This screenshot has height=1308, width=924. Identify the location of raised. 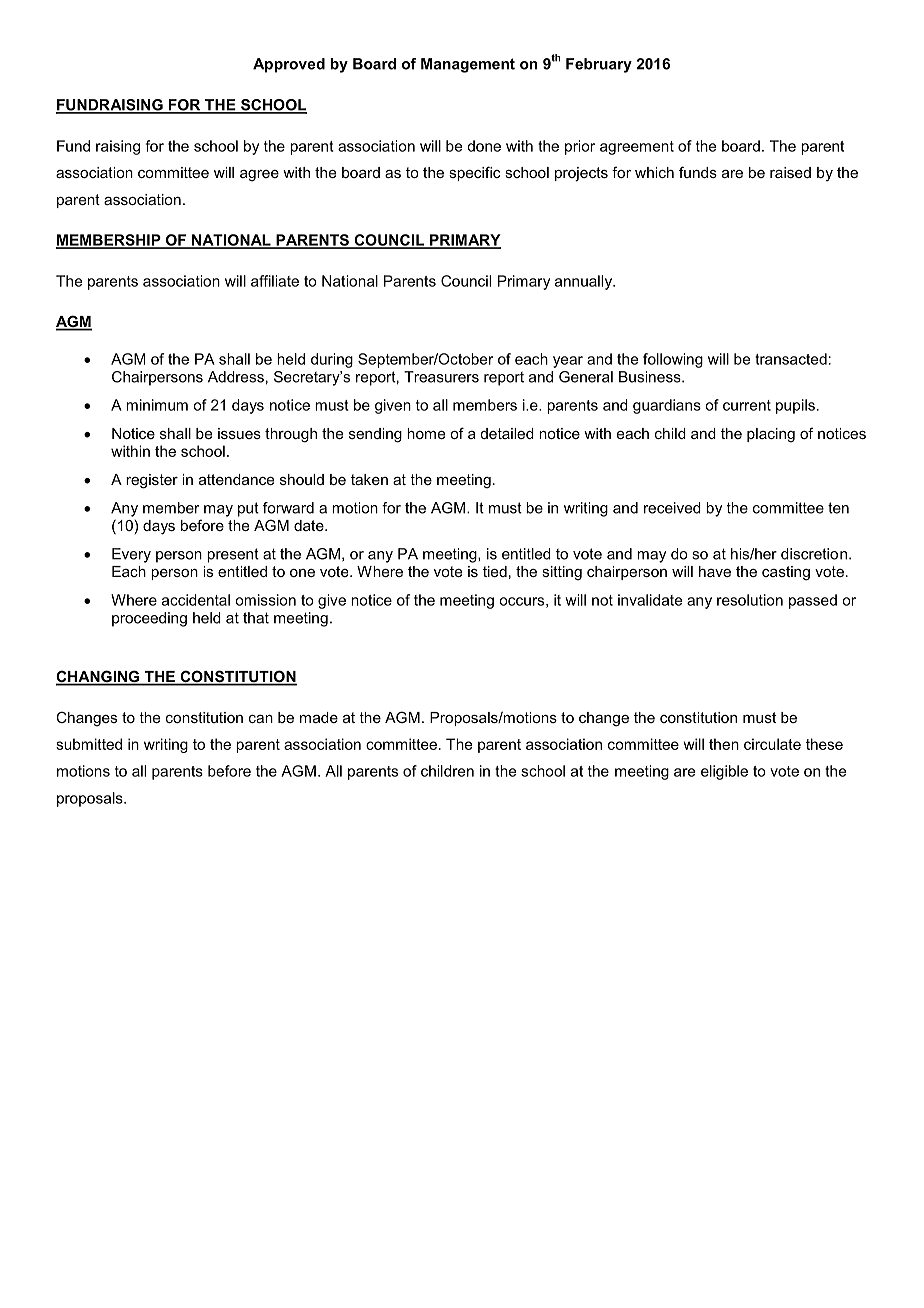
(790, 172).
